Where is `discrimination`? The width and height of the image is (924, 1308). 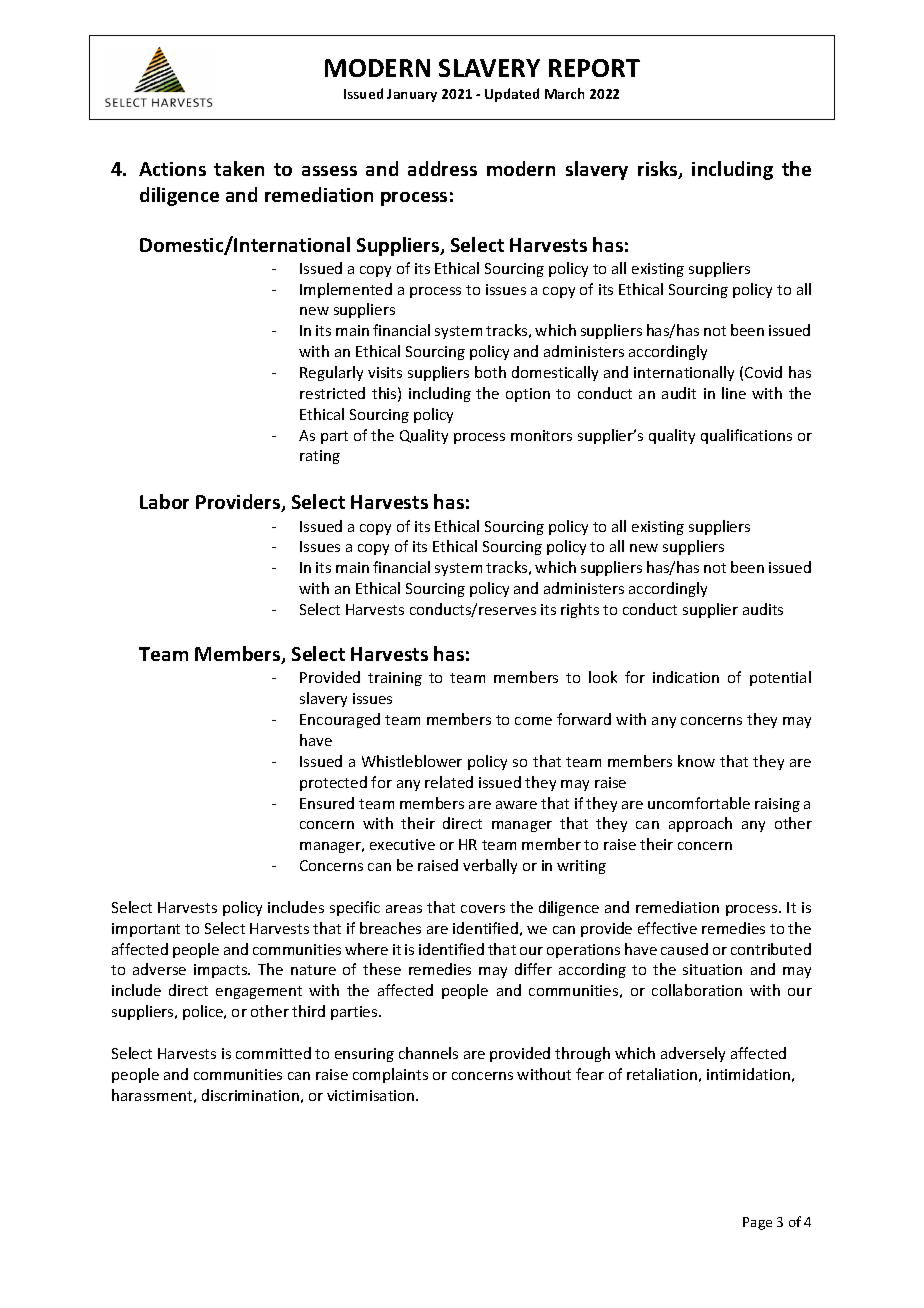 discrimination is located at coordinates (250, 1095).
